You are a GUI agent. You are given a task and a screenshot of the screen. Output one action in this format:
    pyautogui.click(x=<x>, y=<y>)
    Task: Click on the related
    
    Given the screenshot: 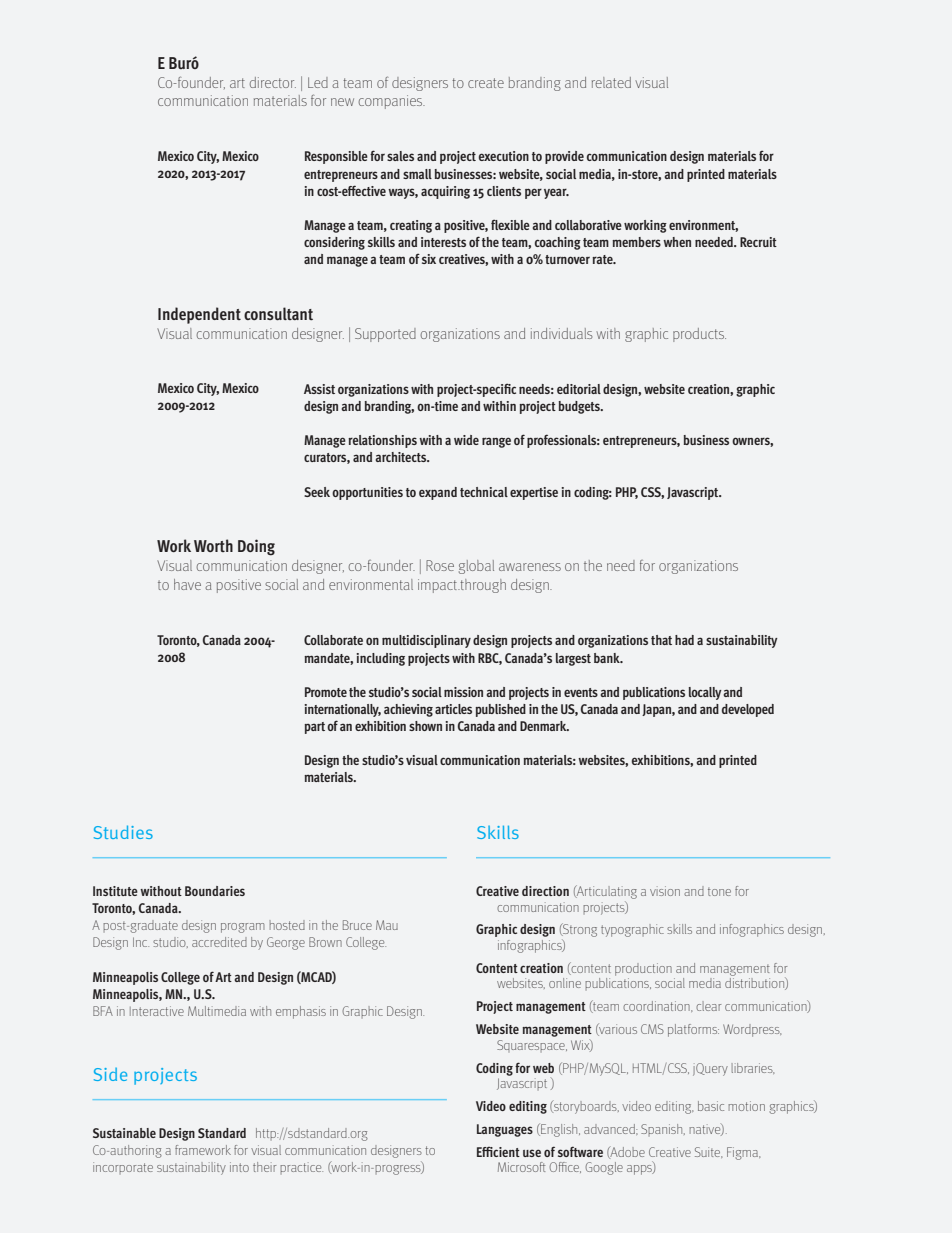 What is the action you would take?
    pyautogui.click(x=611, y=82)
